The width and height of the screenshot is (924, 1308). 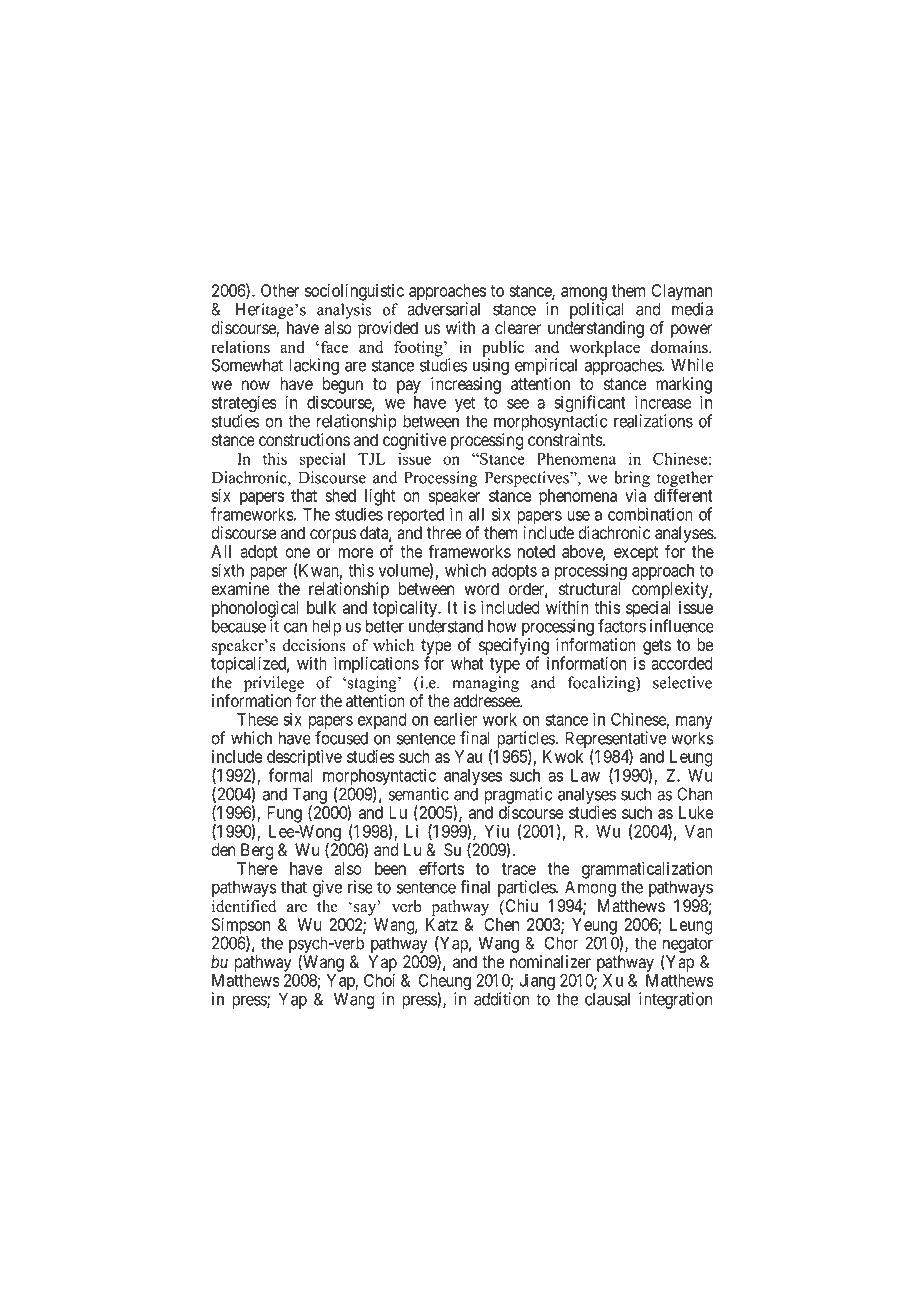 What do you see at coordinates (445, 983) in the screenshot?
I see `Cheung` at bounding box center [445, 983].
